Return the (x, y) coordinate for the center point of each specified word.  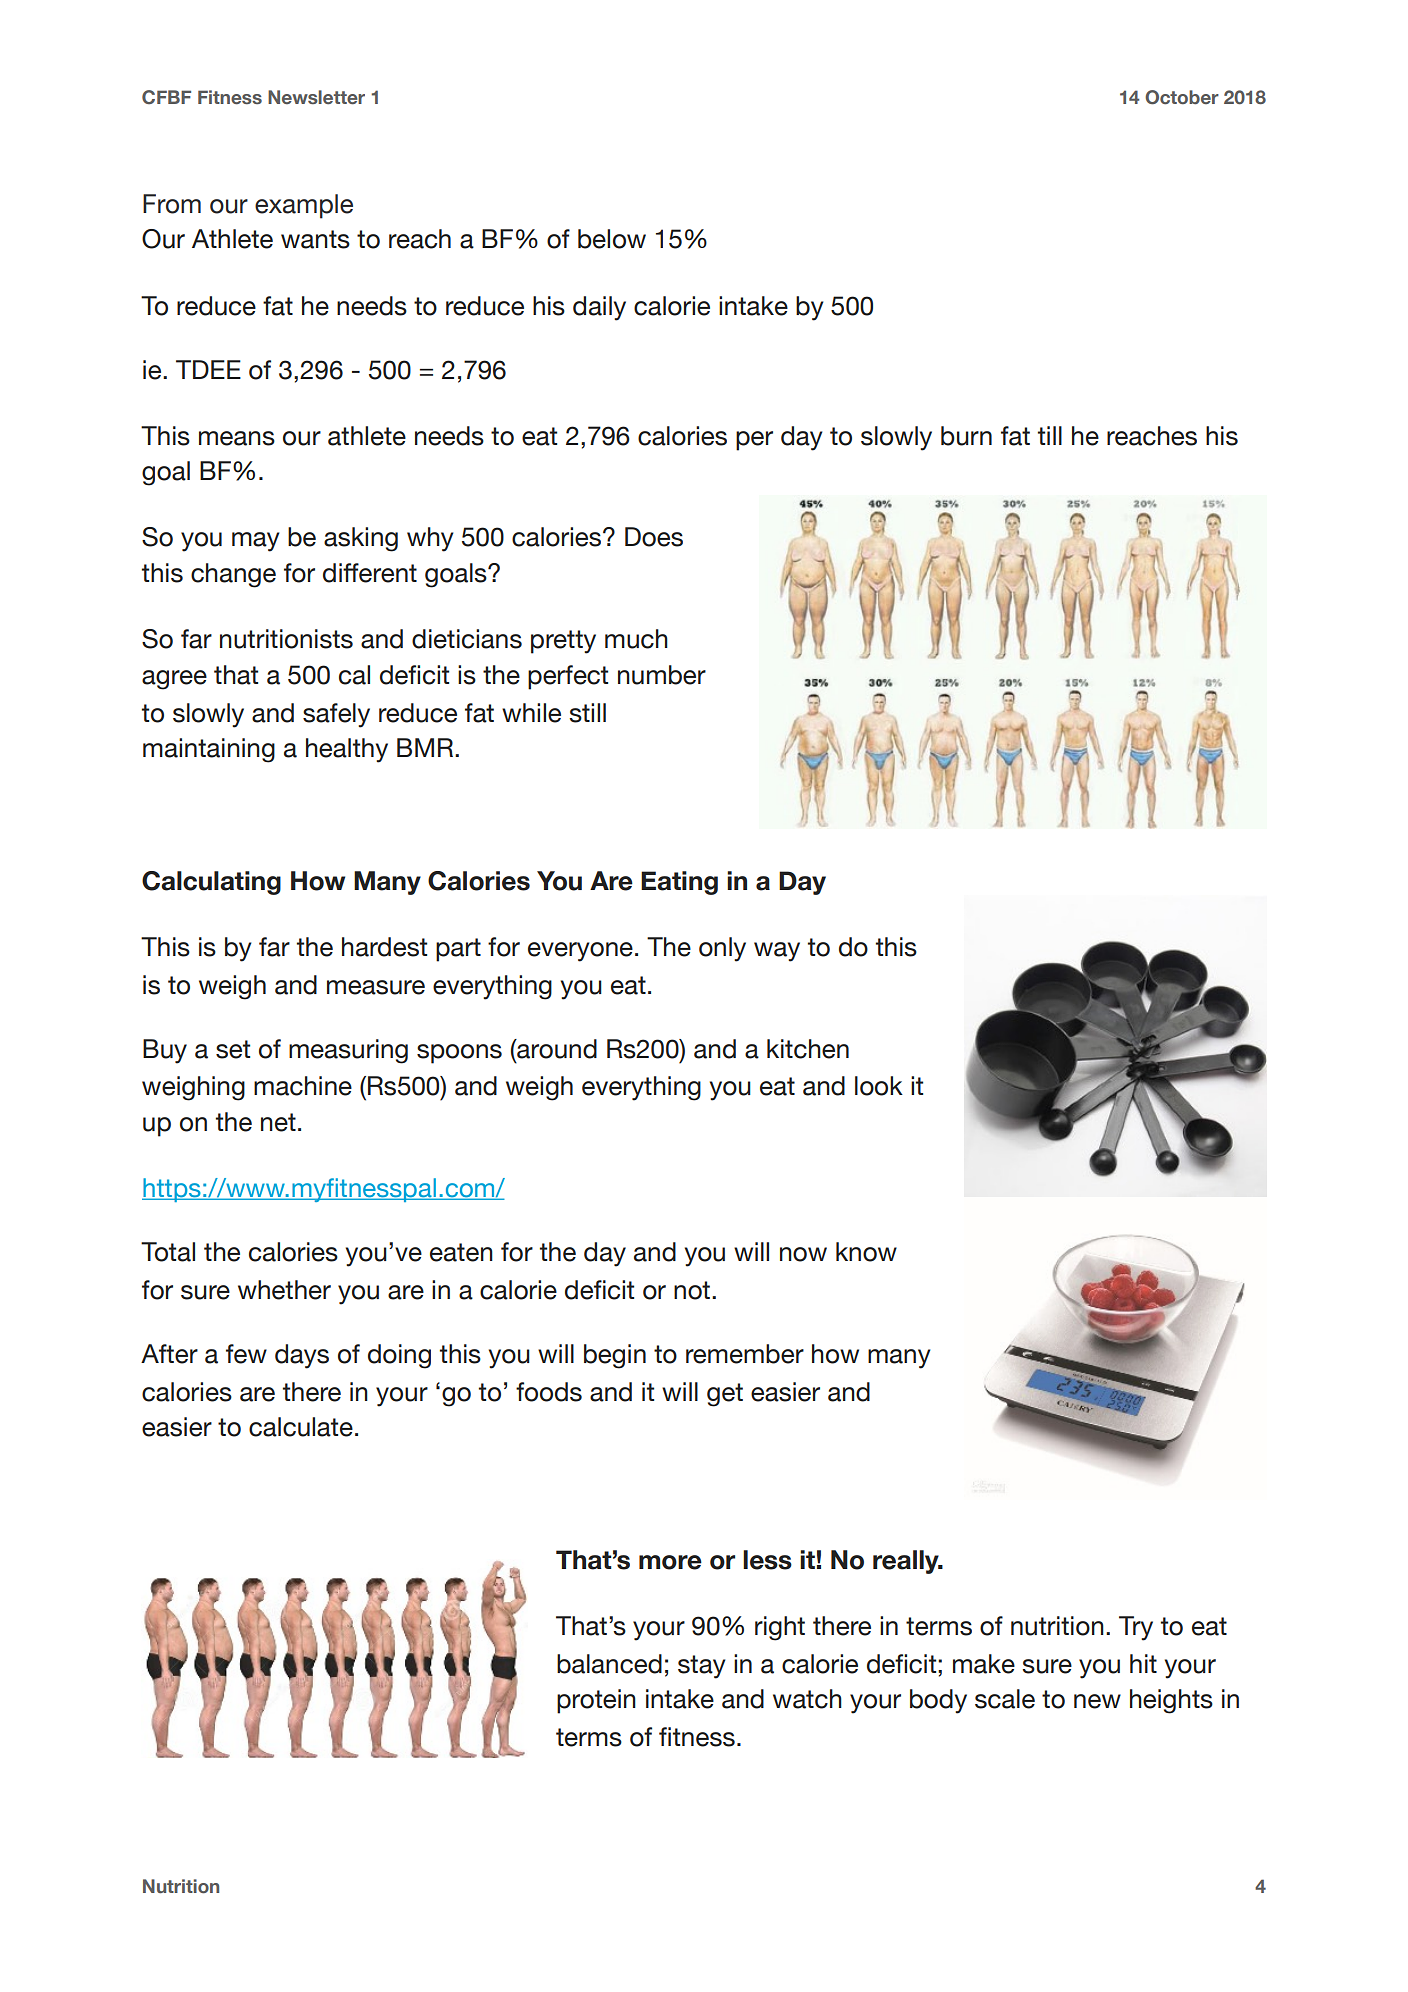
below (612, 239)
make (984, 1664)
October (1182, 97)
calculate (301, 1427)
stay (702, 1667)
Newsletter (316, 97)
